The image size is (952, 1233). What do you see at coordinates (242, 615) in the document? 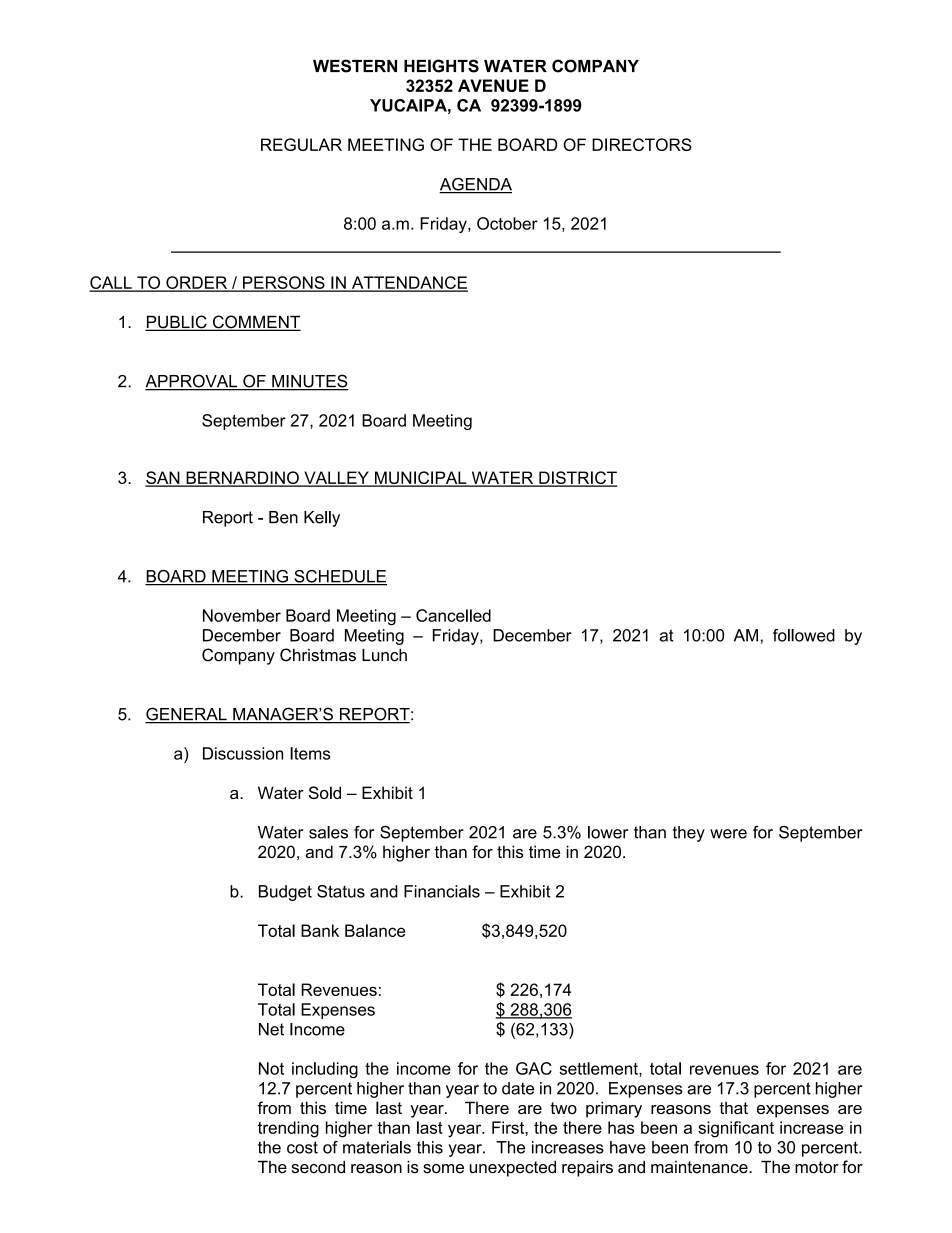
I see `November` at bounding box center [242, 615].
